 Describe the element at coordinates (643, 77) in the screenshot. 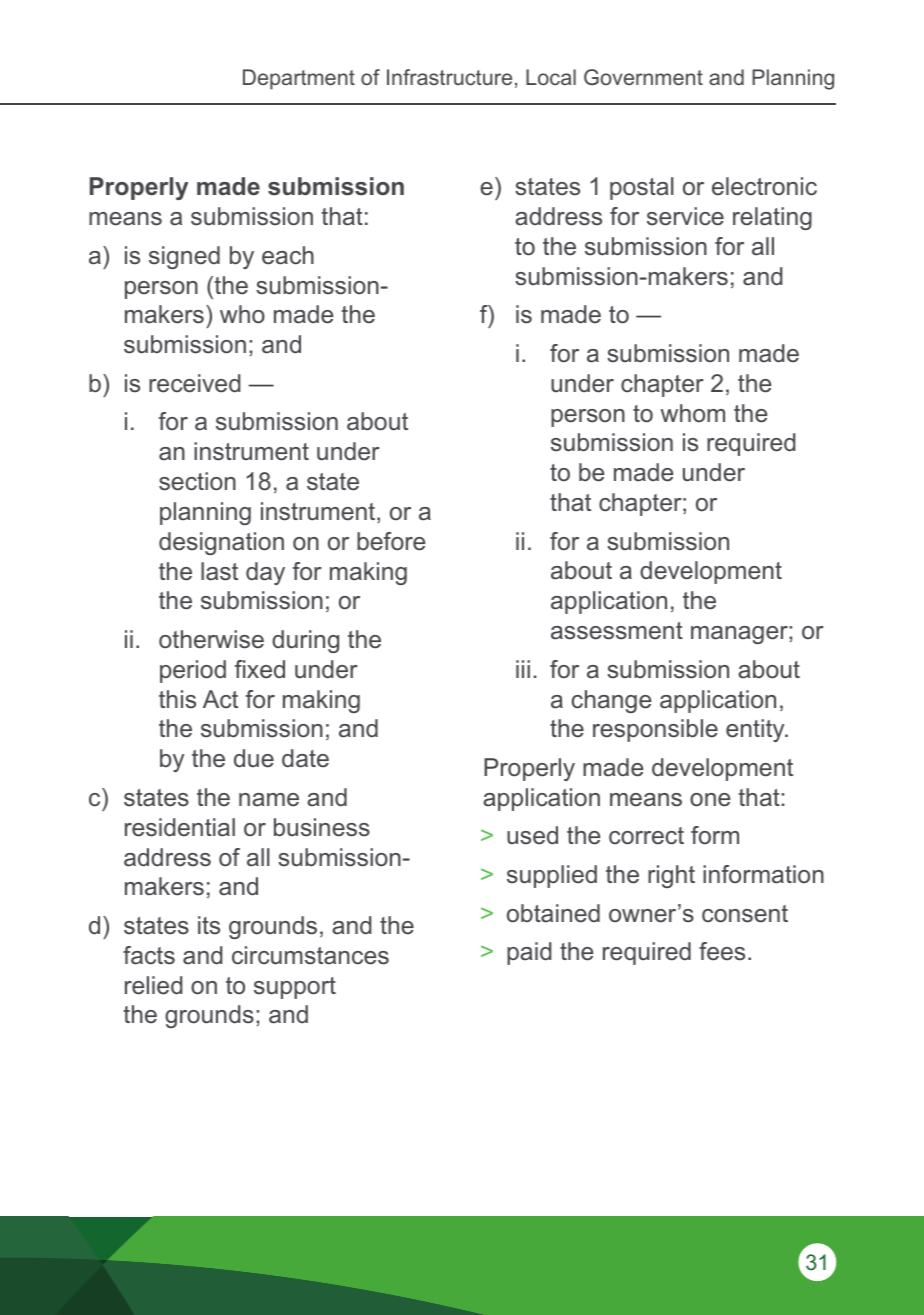

I see `Government` at that location.
